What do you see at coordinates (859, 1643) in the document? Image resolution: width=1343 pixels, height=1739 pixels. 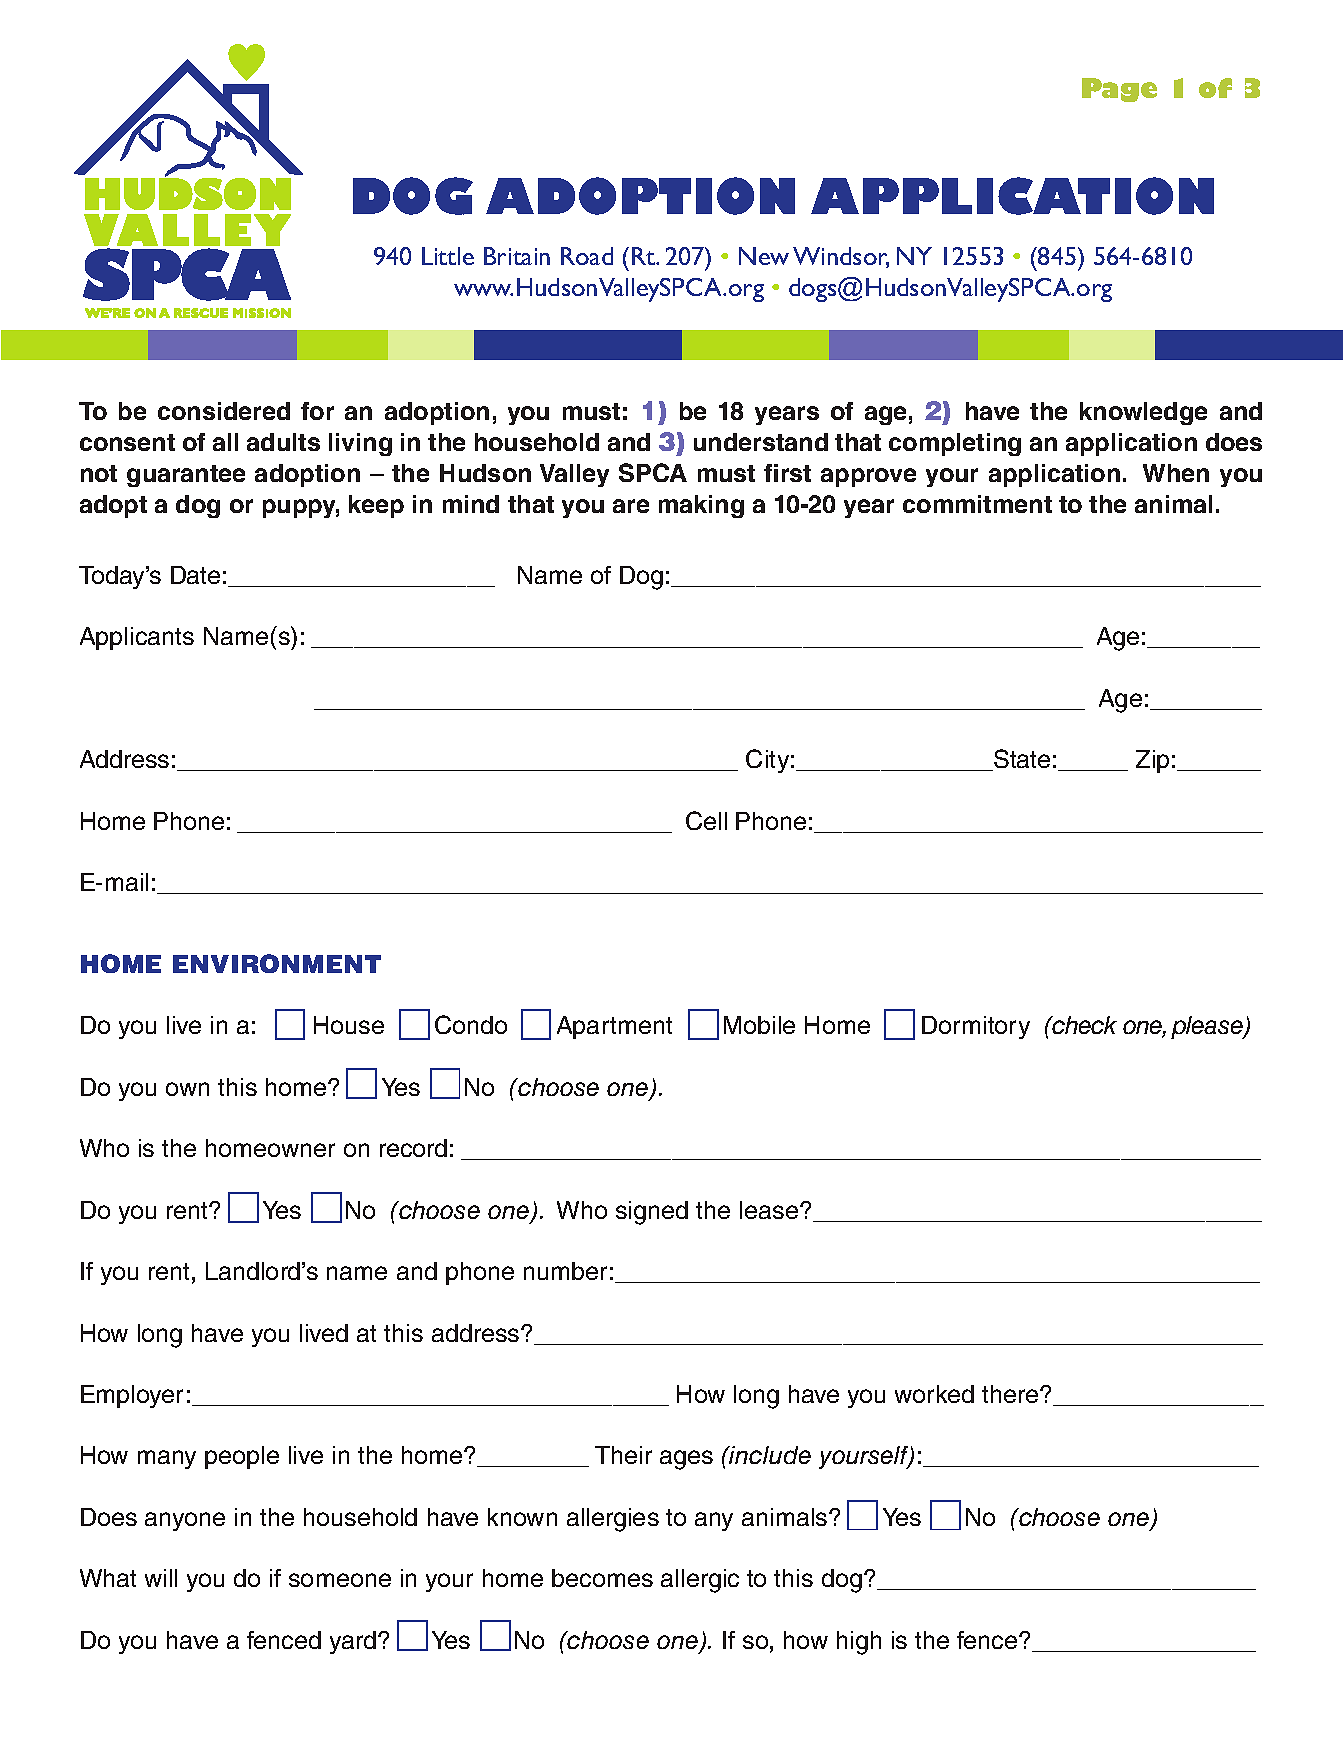 I see `high` at bounding box center [859, 1643].
